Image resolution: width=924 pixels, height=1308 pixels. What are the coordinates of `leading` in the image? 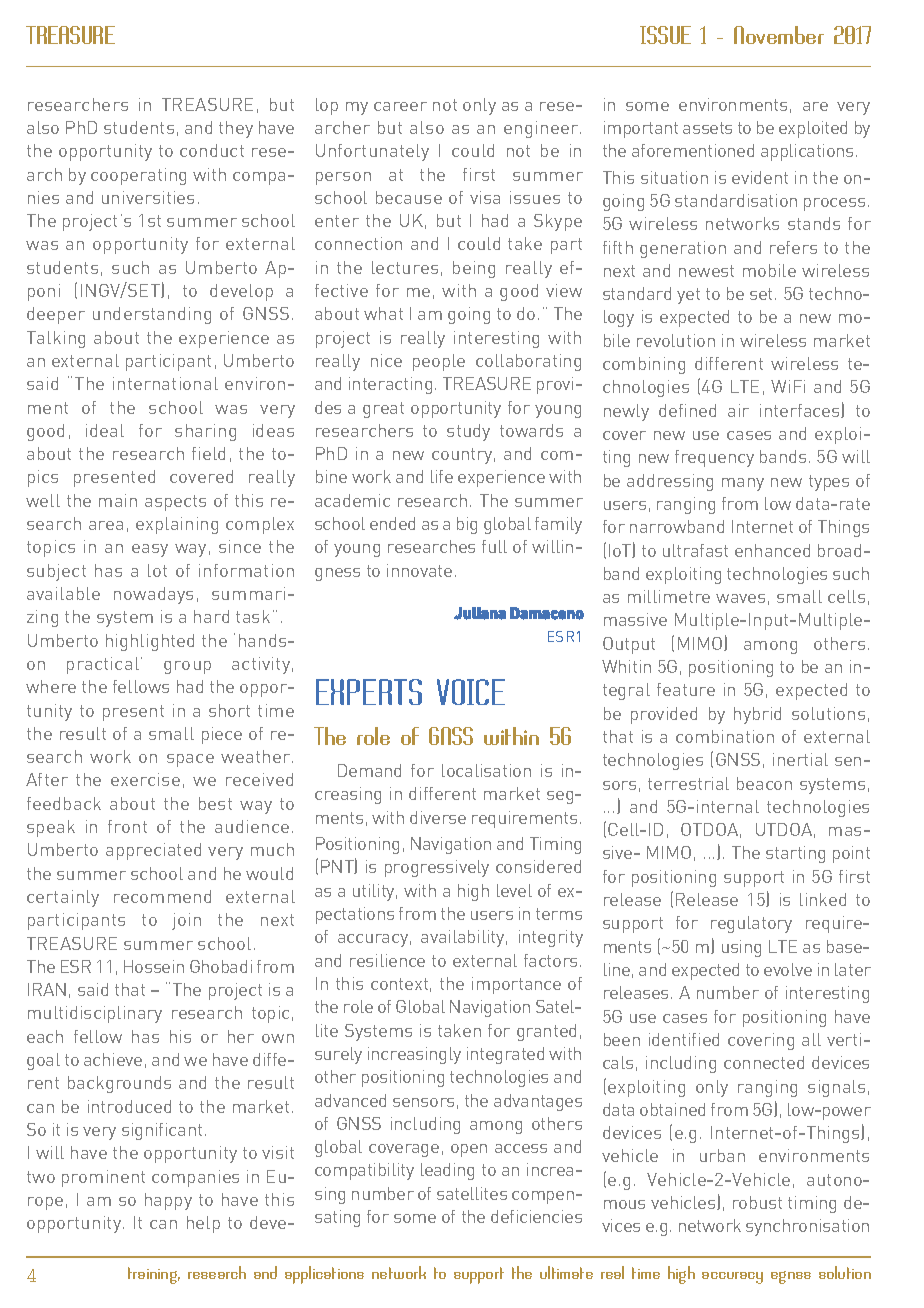 It's located at (447, 1171).
